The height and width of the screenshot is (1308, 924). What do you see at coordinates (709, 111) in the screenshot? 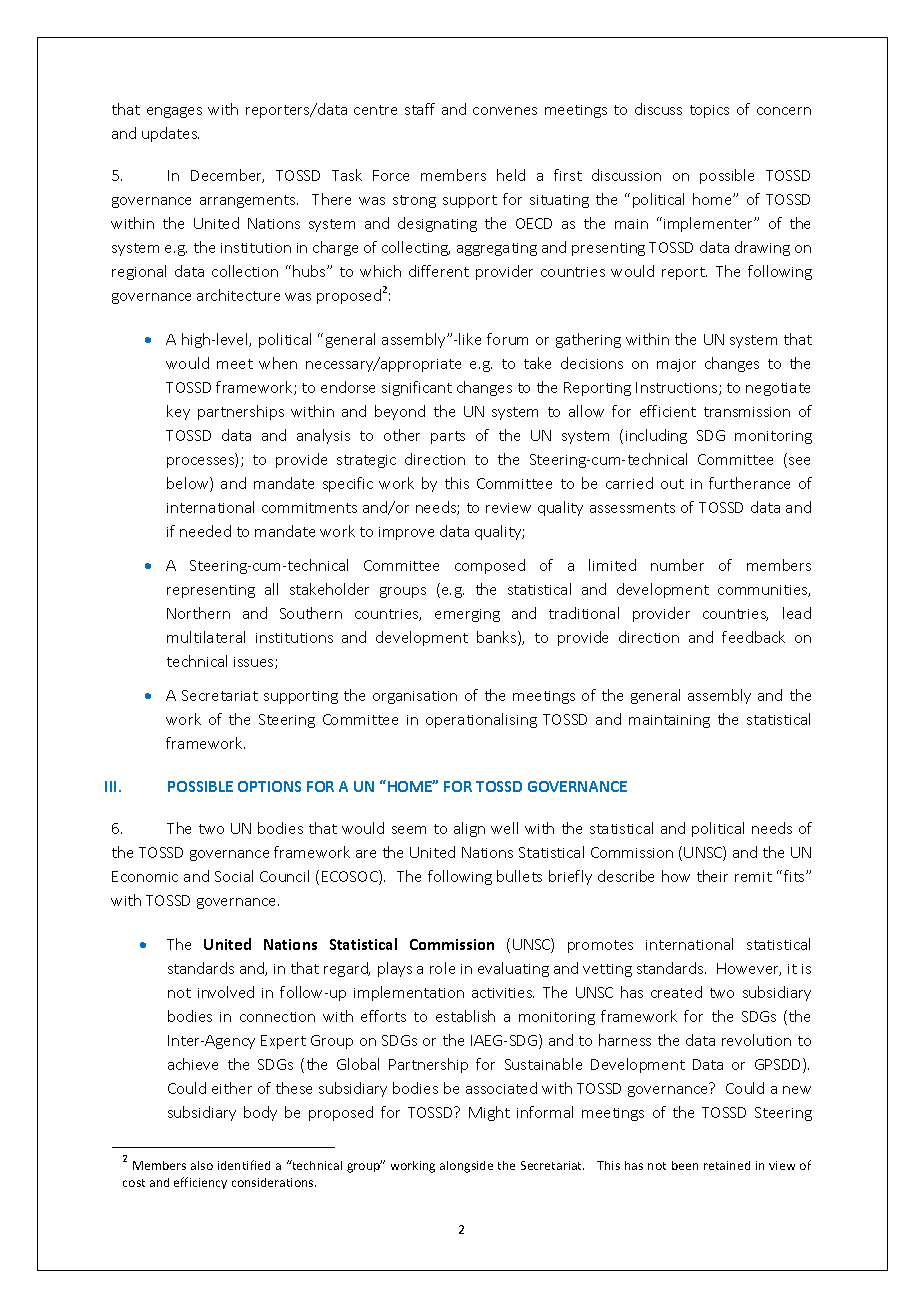
I see `topics` at bounding box center [709, 111].
